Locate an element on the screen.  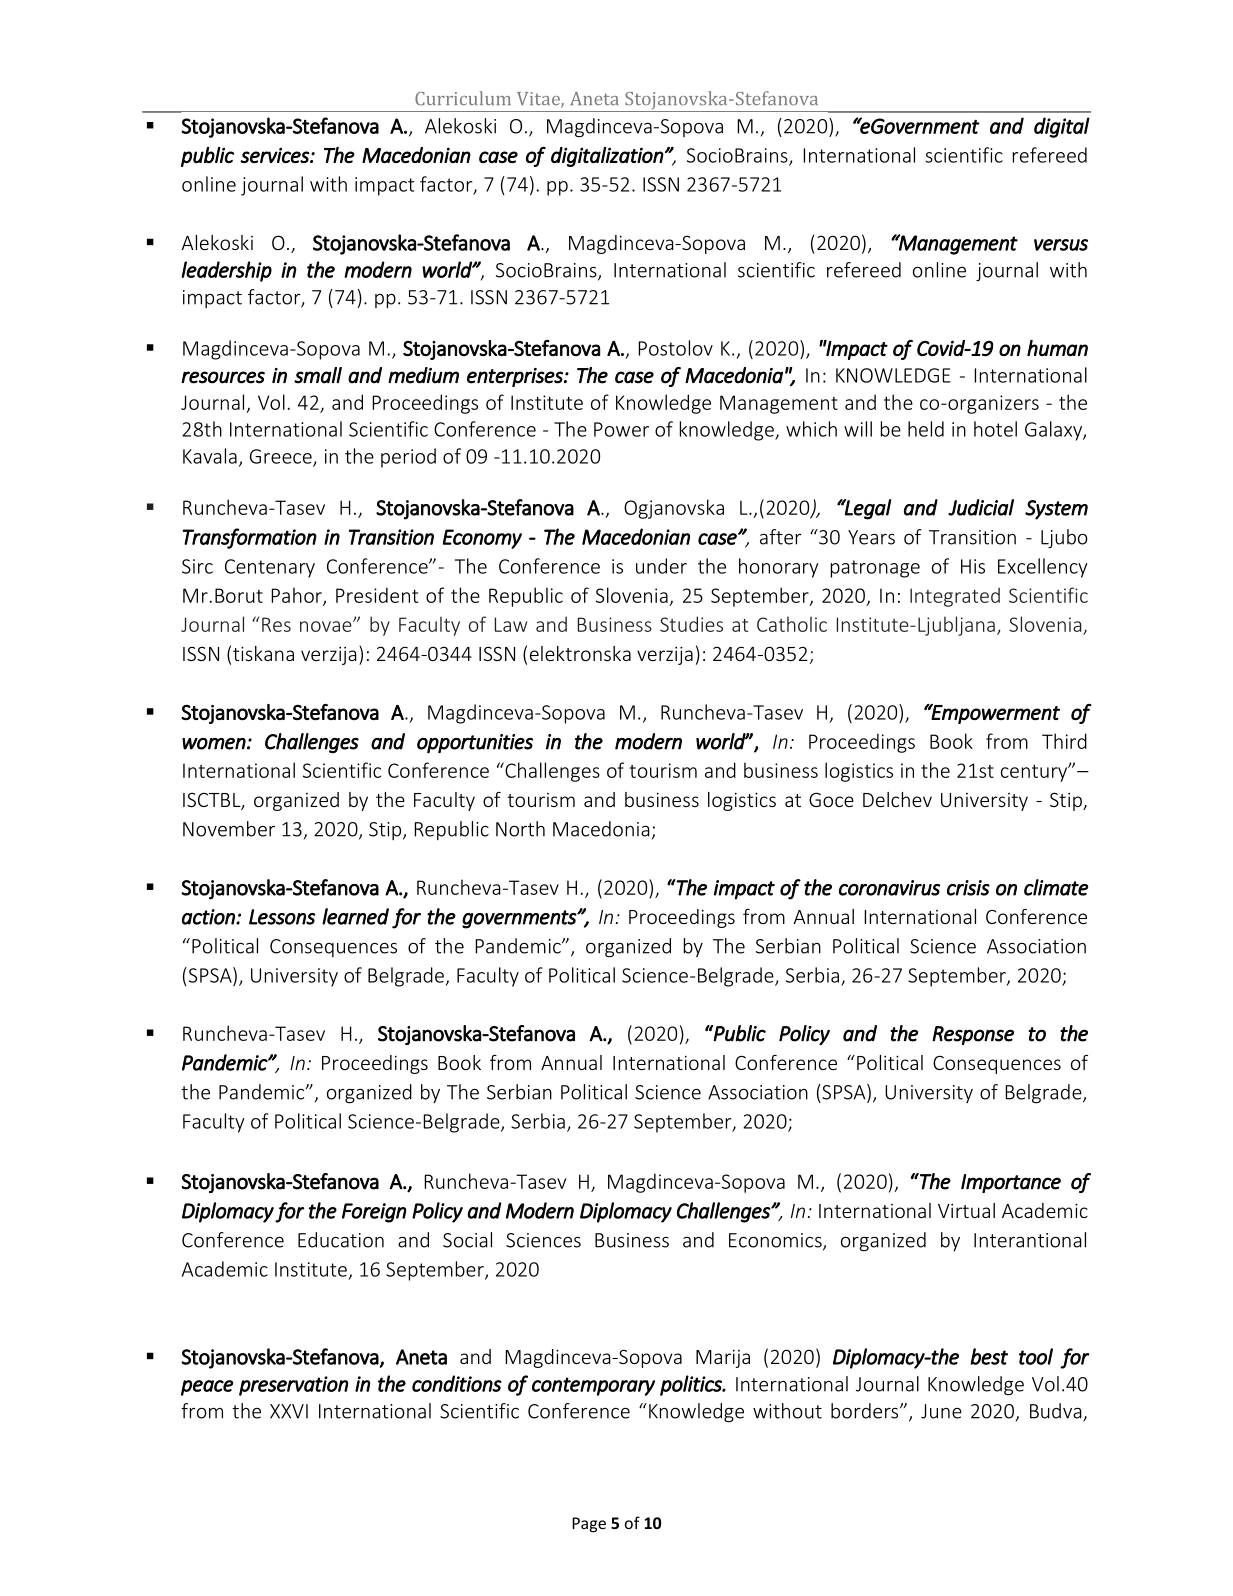
Page is located at coordinates (589, 1525).
